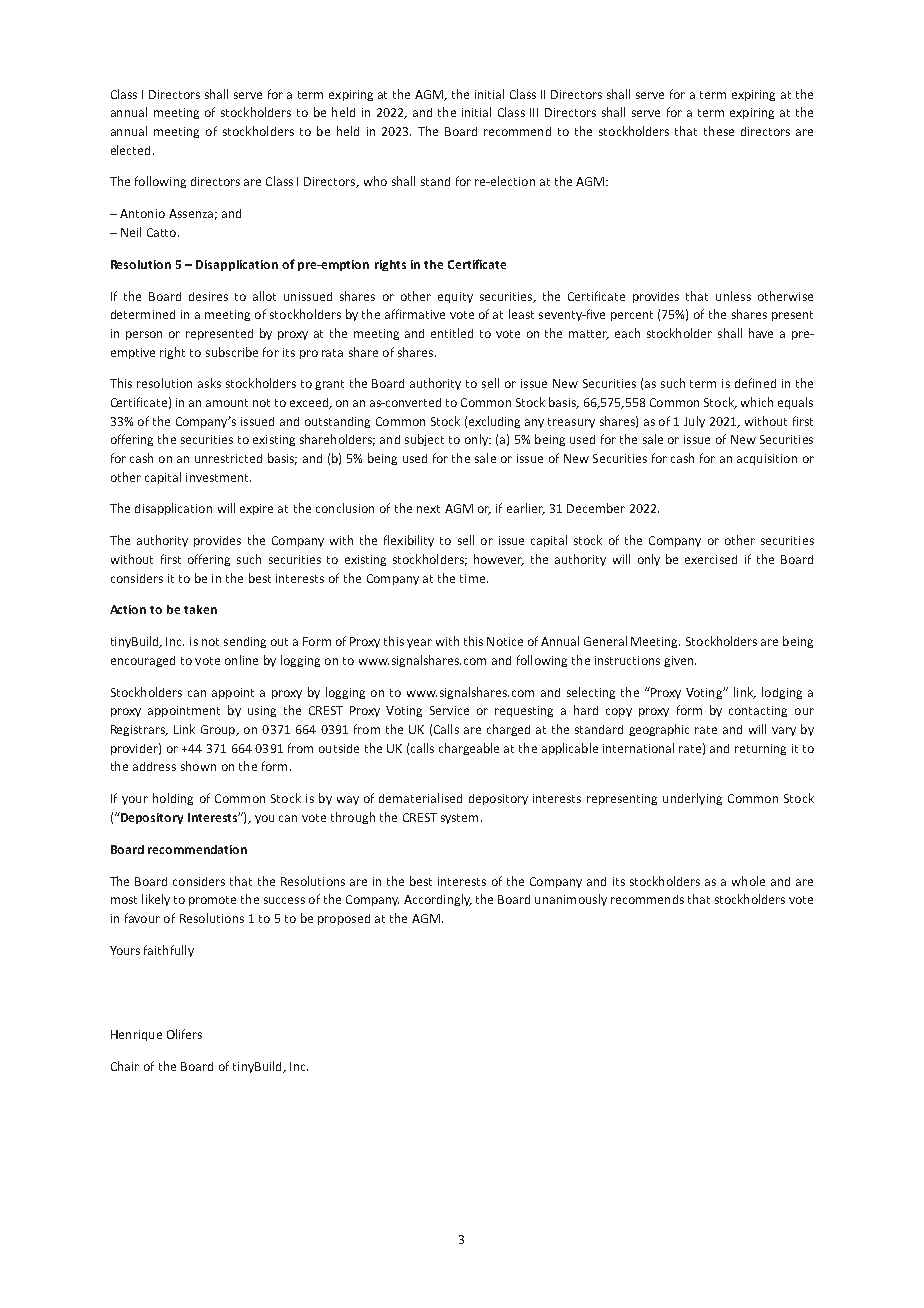 This screenshot has height=1308, width=924. I want to click on Accordingly, so click(438, 900).
